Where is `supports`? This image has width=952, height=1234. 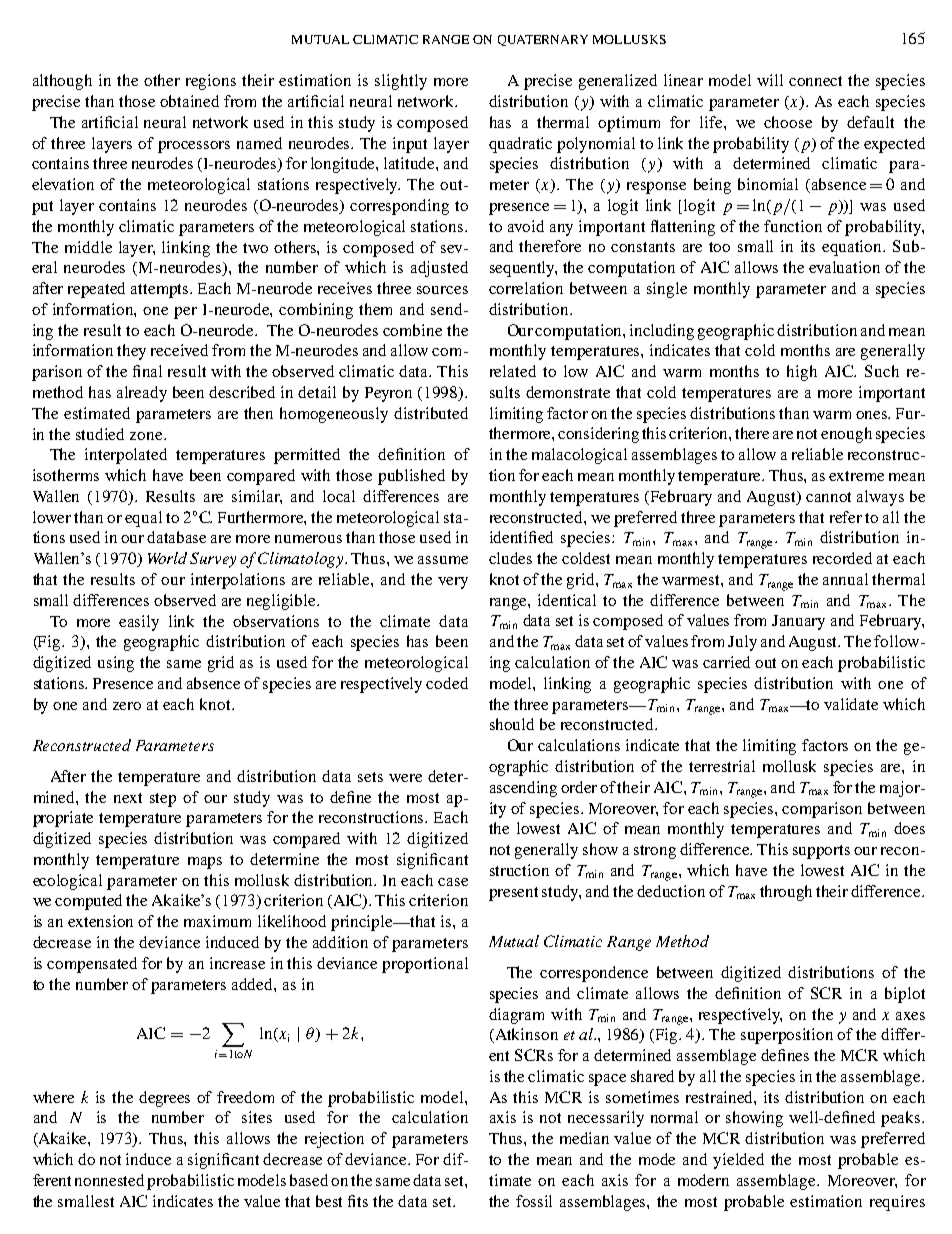 supports is located at coordinates (821, 852).
